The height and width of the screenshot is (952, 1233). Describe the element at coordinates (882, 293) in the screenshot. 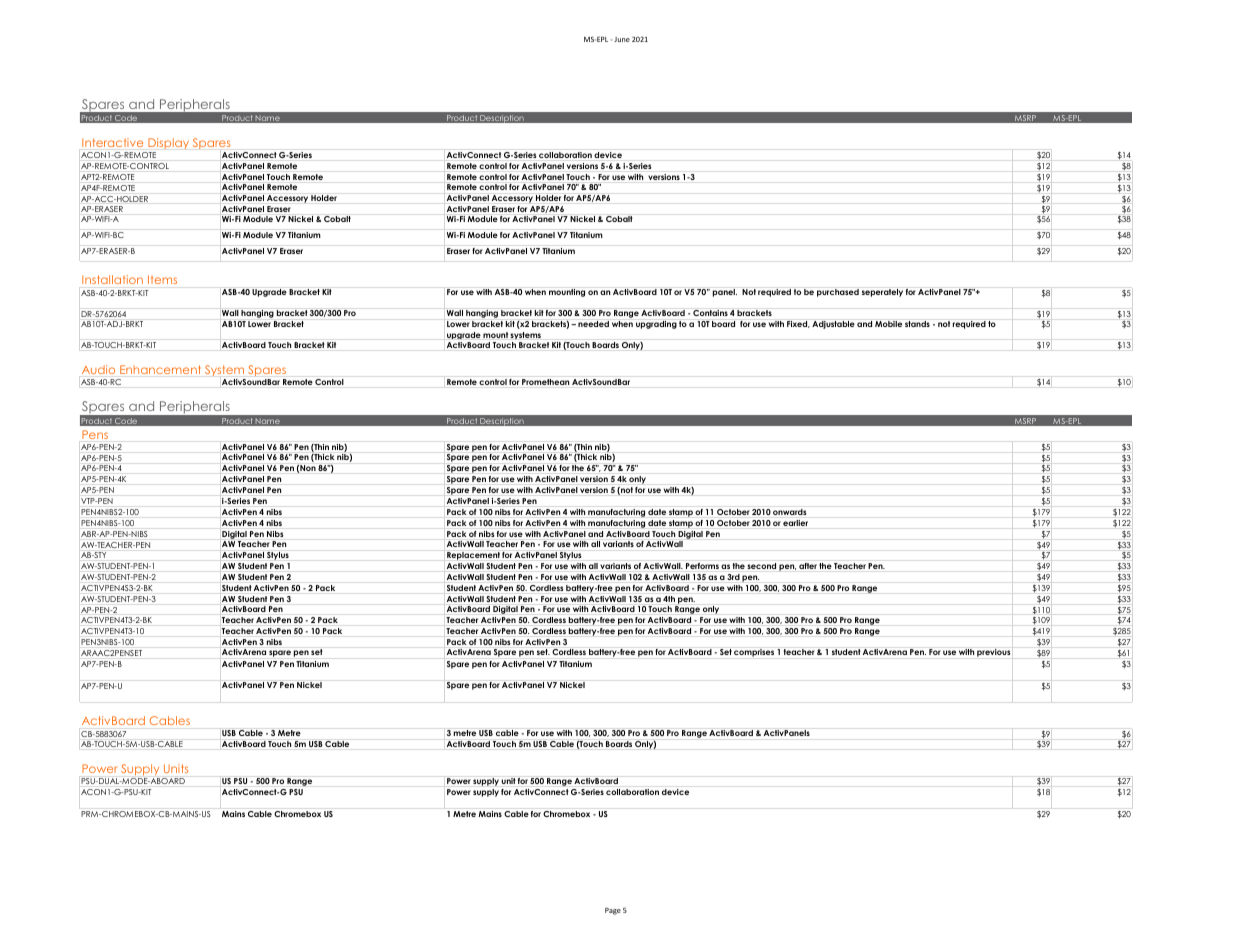

I see `seperately` at that location.
